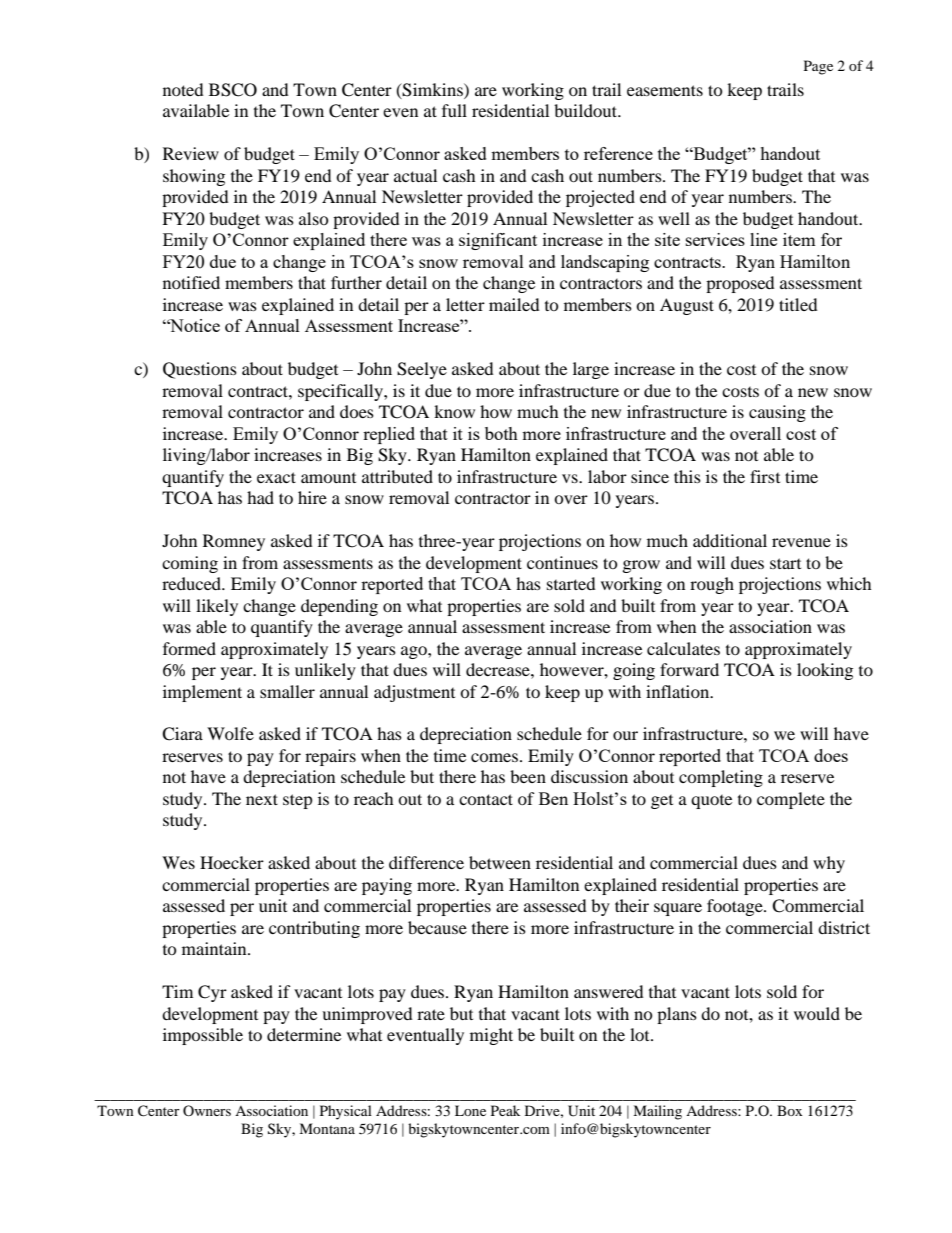 This screenshot has width=952, height=1233. I want to click on mailed, so click(514, 304).
